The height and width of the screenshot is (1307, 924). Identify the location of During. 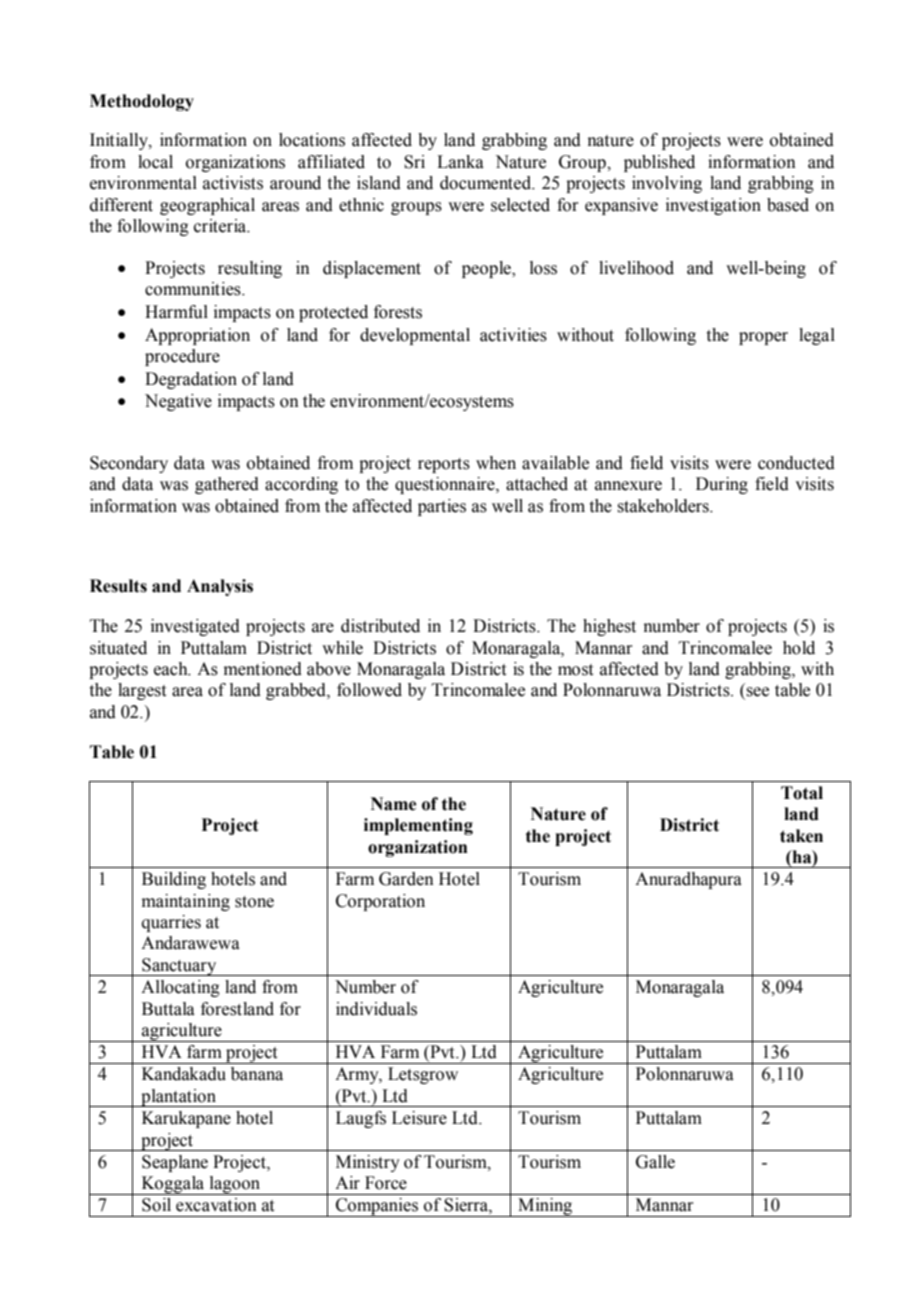
(722, 485).
